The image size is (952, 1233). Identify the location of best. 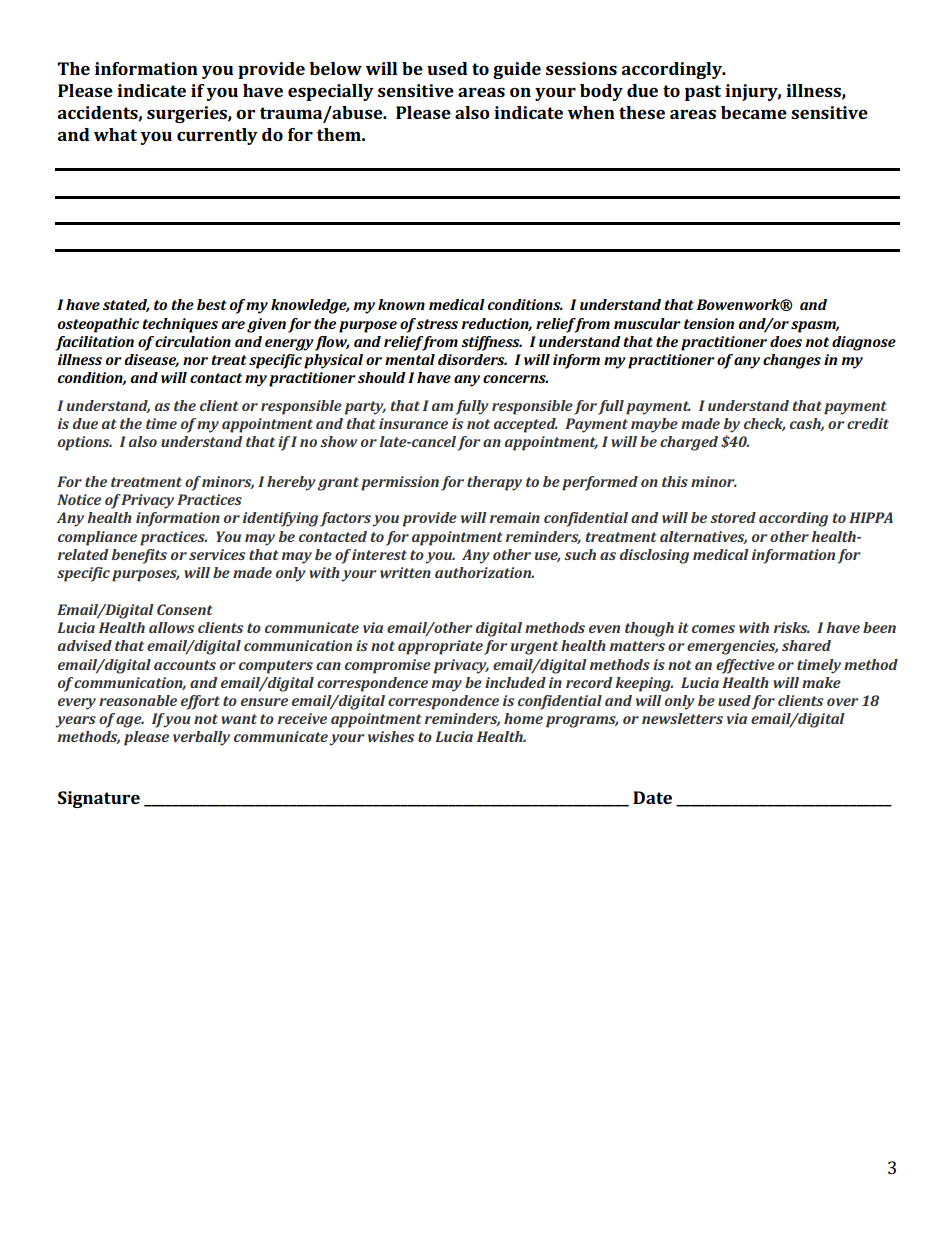
(212, 304).
